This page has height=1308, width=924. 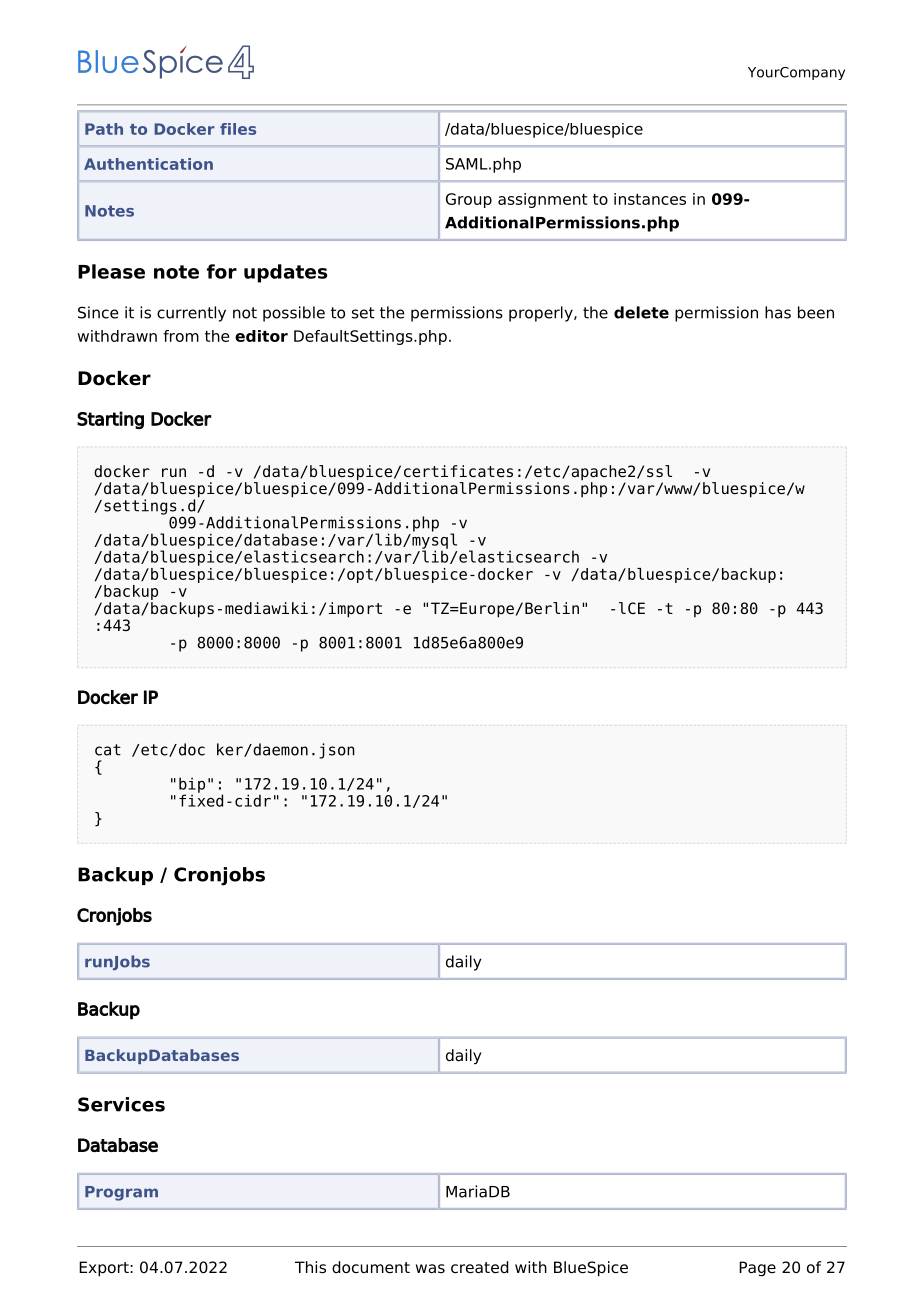 What do you see at coordinates (371, 1267) in the page?
I see `document` at bounding box center [371, 1267].
